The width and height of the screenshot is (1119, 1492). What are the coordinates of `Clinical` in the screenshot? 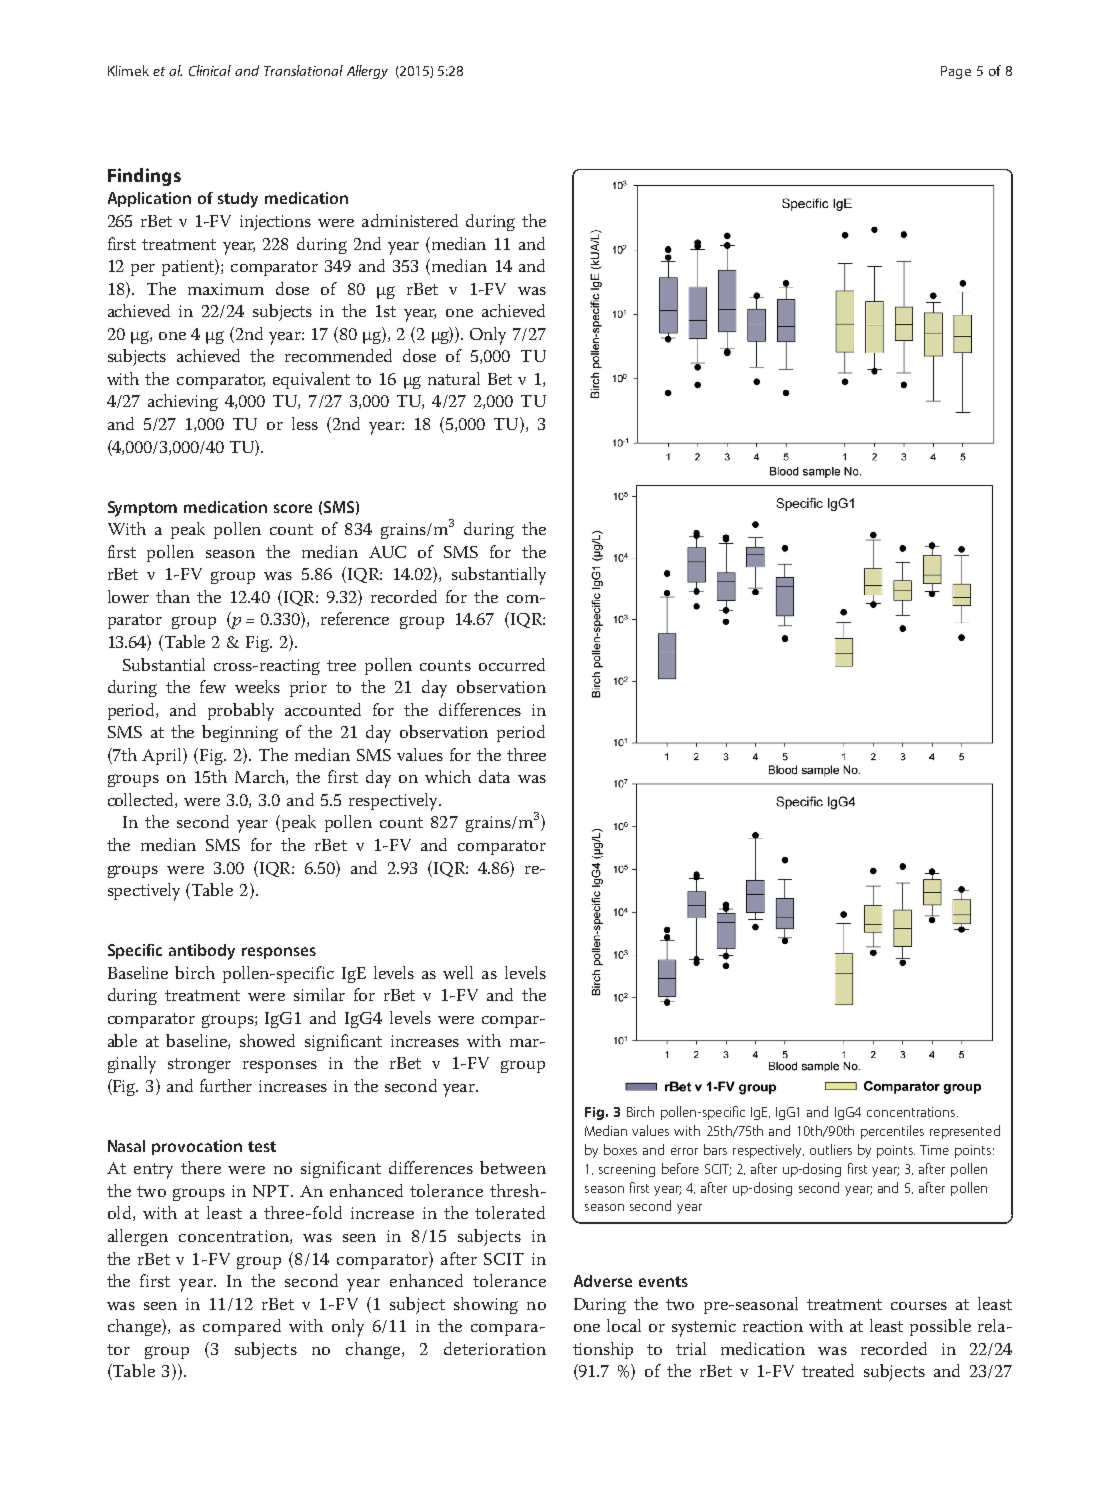 It's located at (210, 70).
